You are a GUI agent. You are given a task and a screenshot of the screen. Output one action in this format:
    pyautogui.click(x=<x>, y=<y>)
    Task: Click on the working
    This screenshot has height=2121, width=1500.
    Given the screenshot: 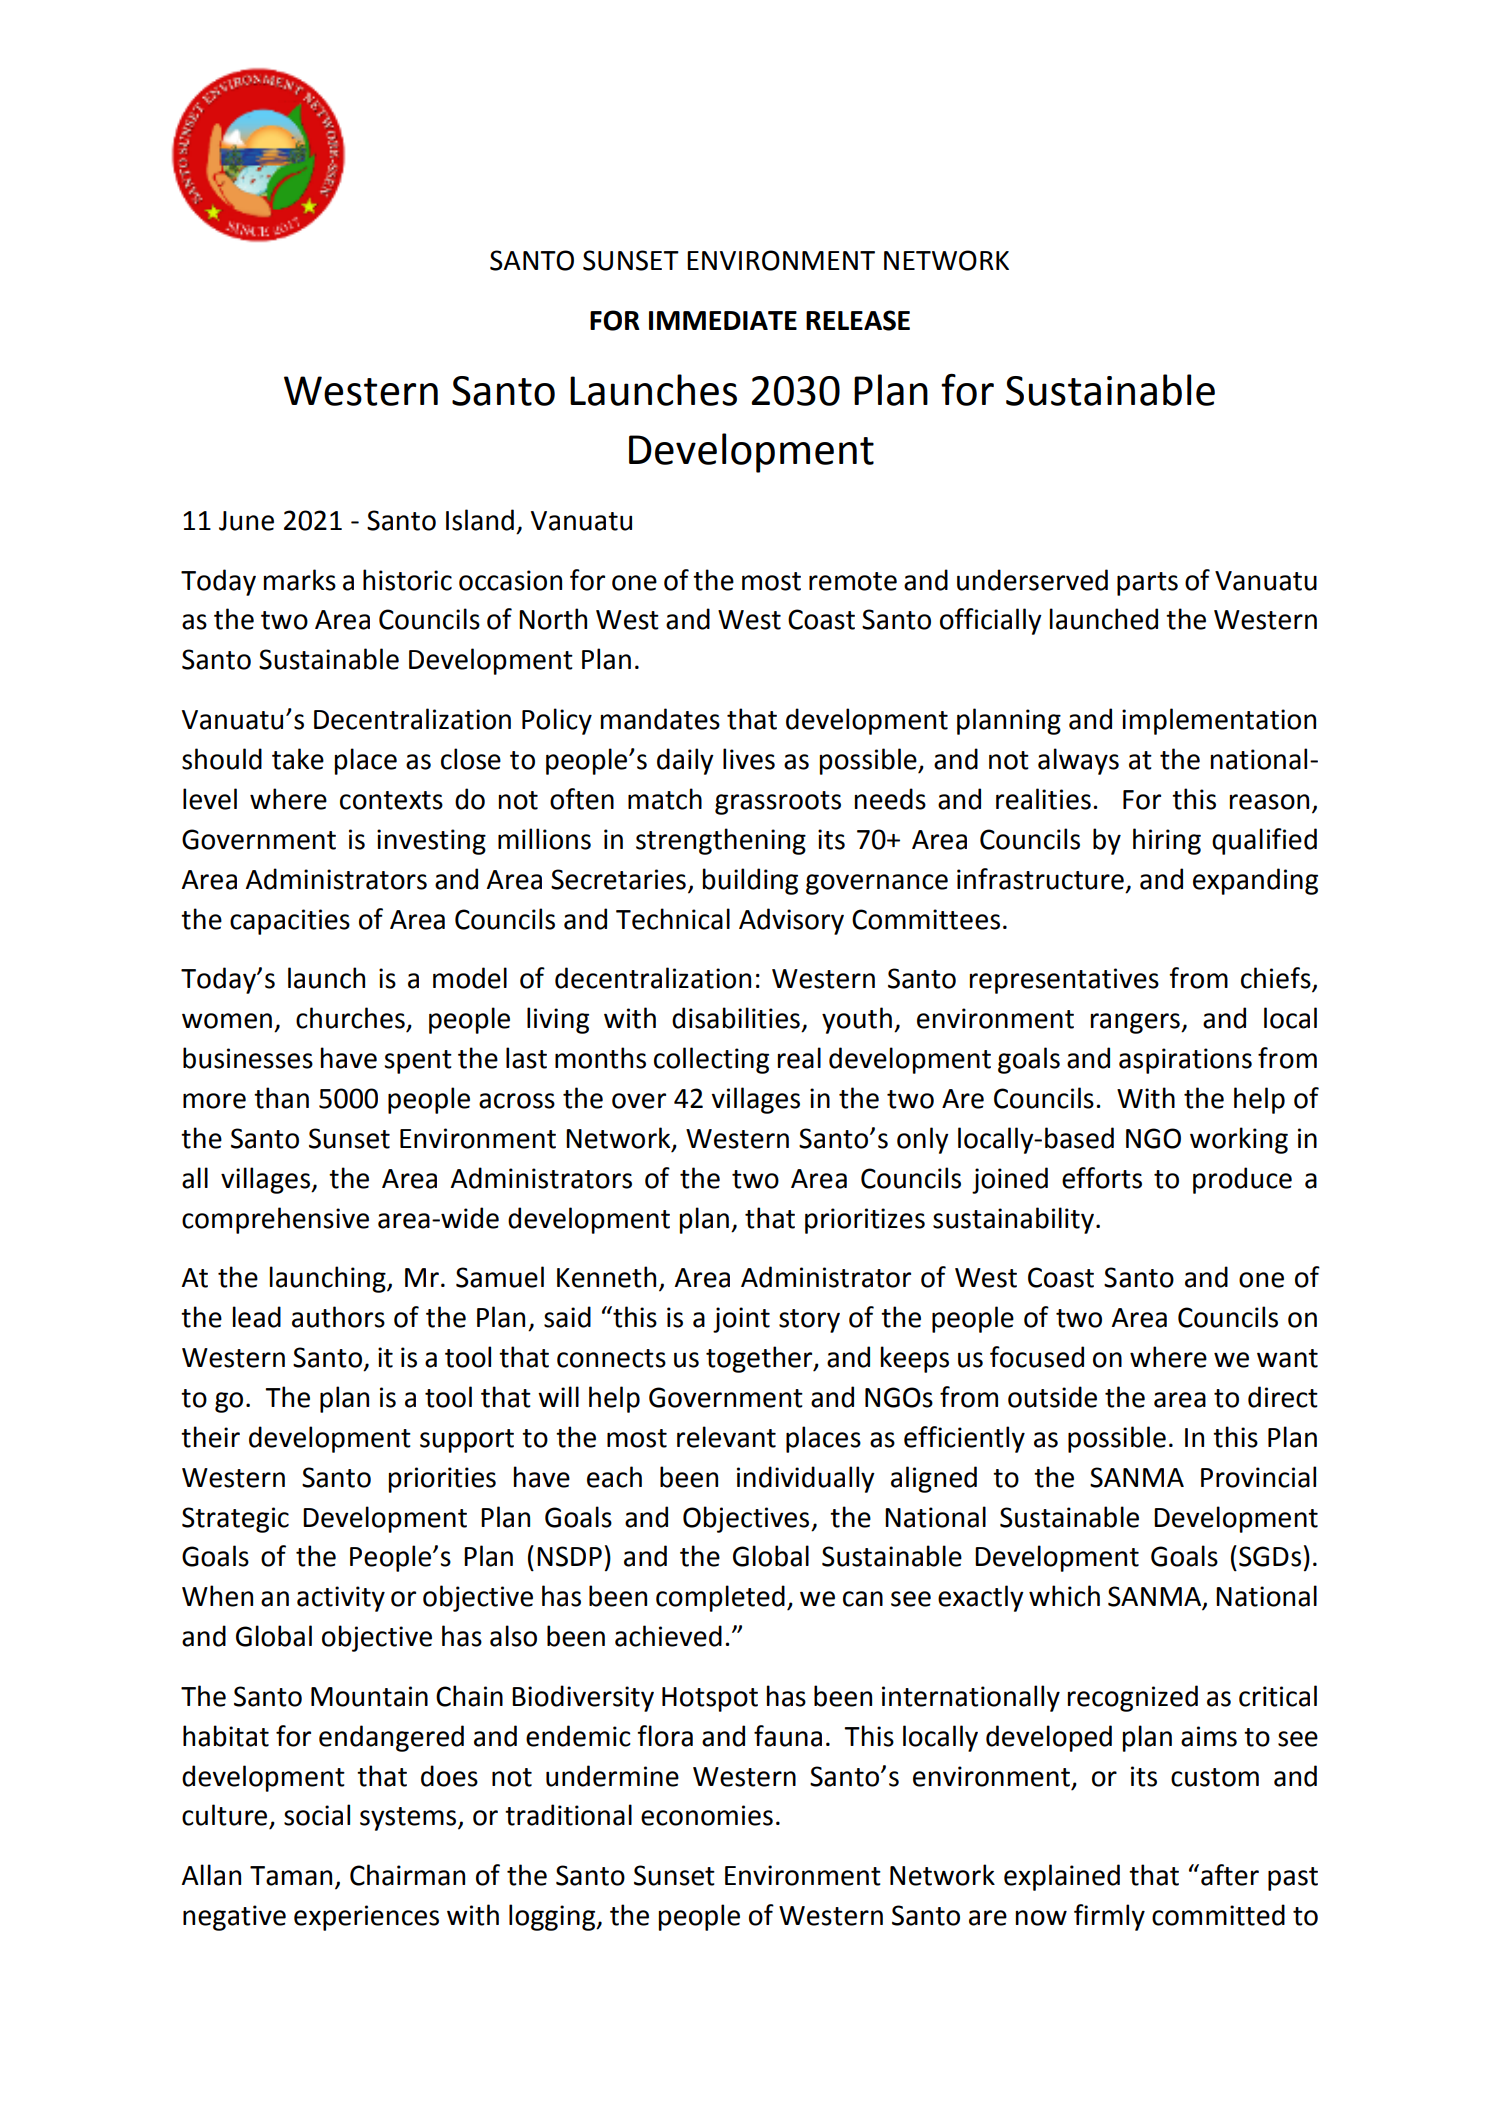 What is the action you would take?
    pyautogui.click(x=1239, y=1140)
